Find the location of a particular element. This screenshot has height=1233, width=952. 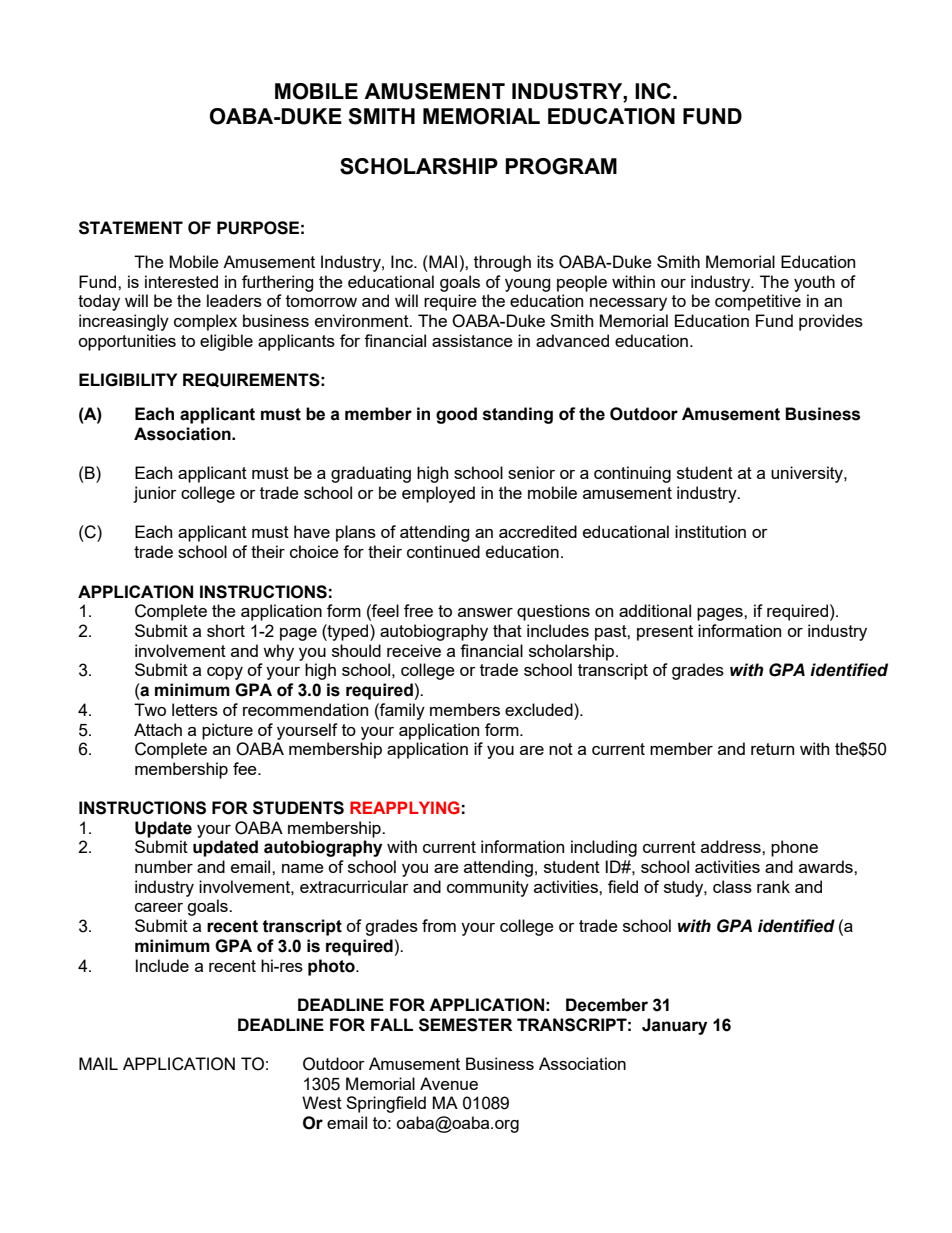

West is located at coordinates (322, 1102).
